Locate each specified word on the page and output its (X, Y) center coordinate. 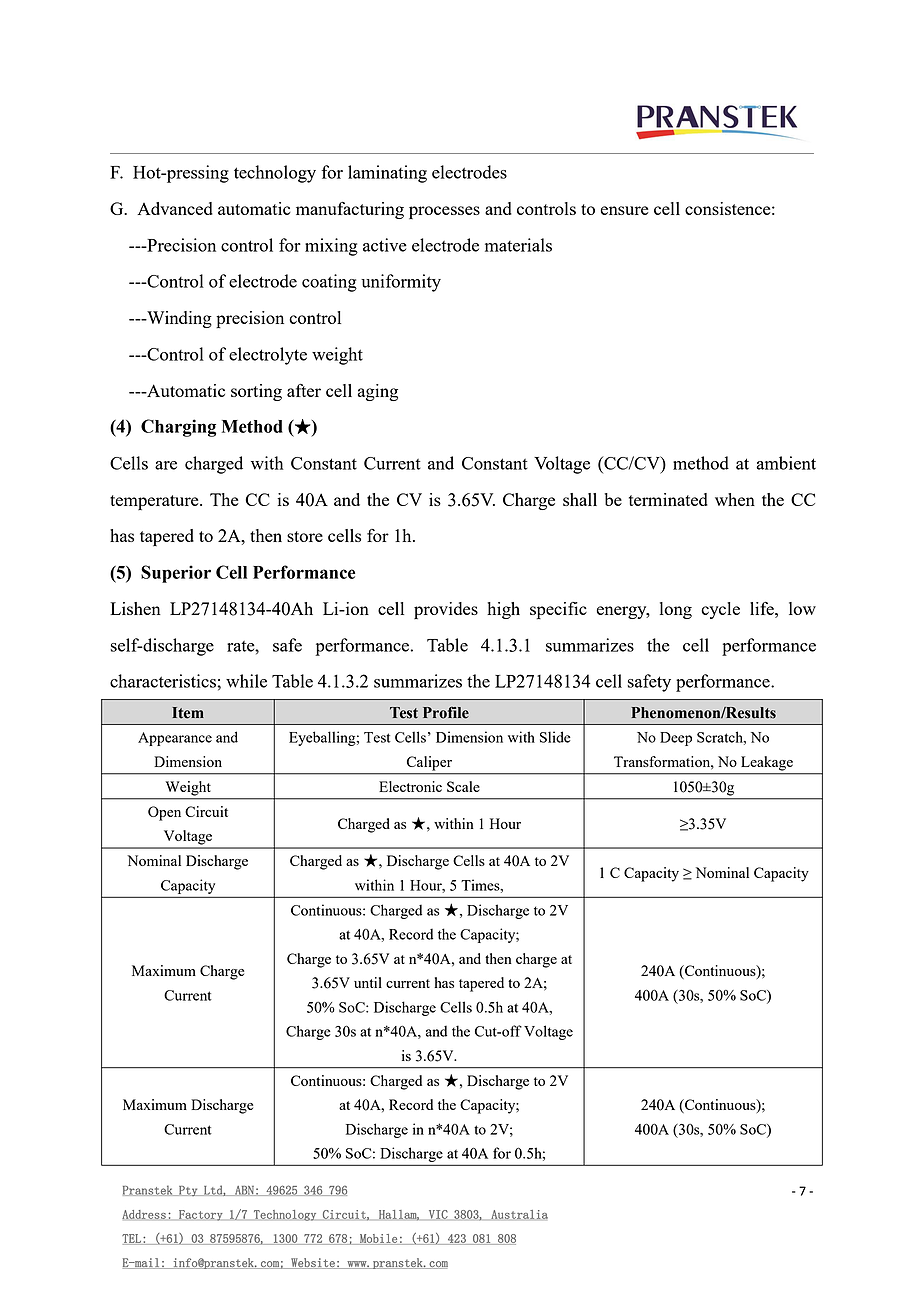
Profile (446, 713)
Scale (463, 786)
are (166, 465)
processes (444, 212)
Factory (201, 1215)
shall (580, 499)
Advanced (175, 208)
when (735, 499)
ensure (624, 210)
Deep (676, 739)
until (368, 982)
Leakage (767, 763)
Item (188, 713)
